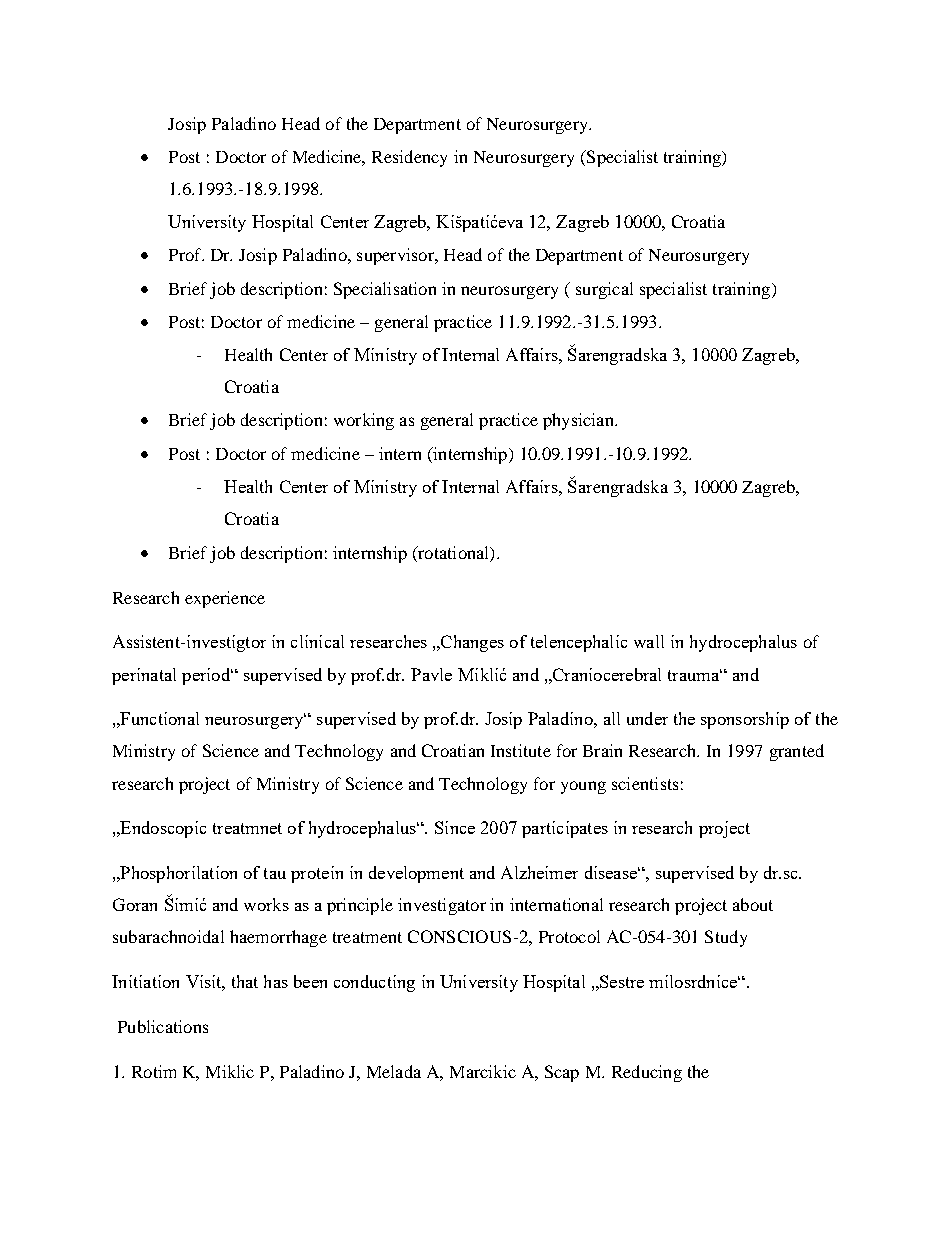 This image has width=952, height=1233. Describe the element at coordinates (225, 599) in the image. I see `experience` at that location.
